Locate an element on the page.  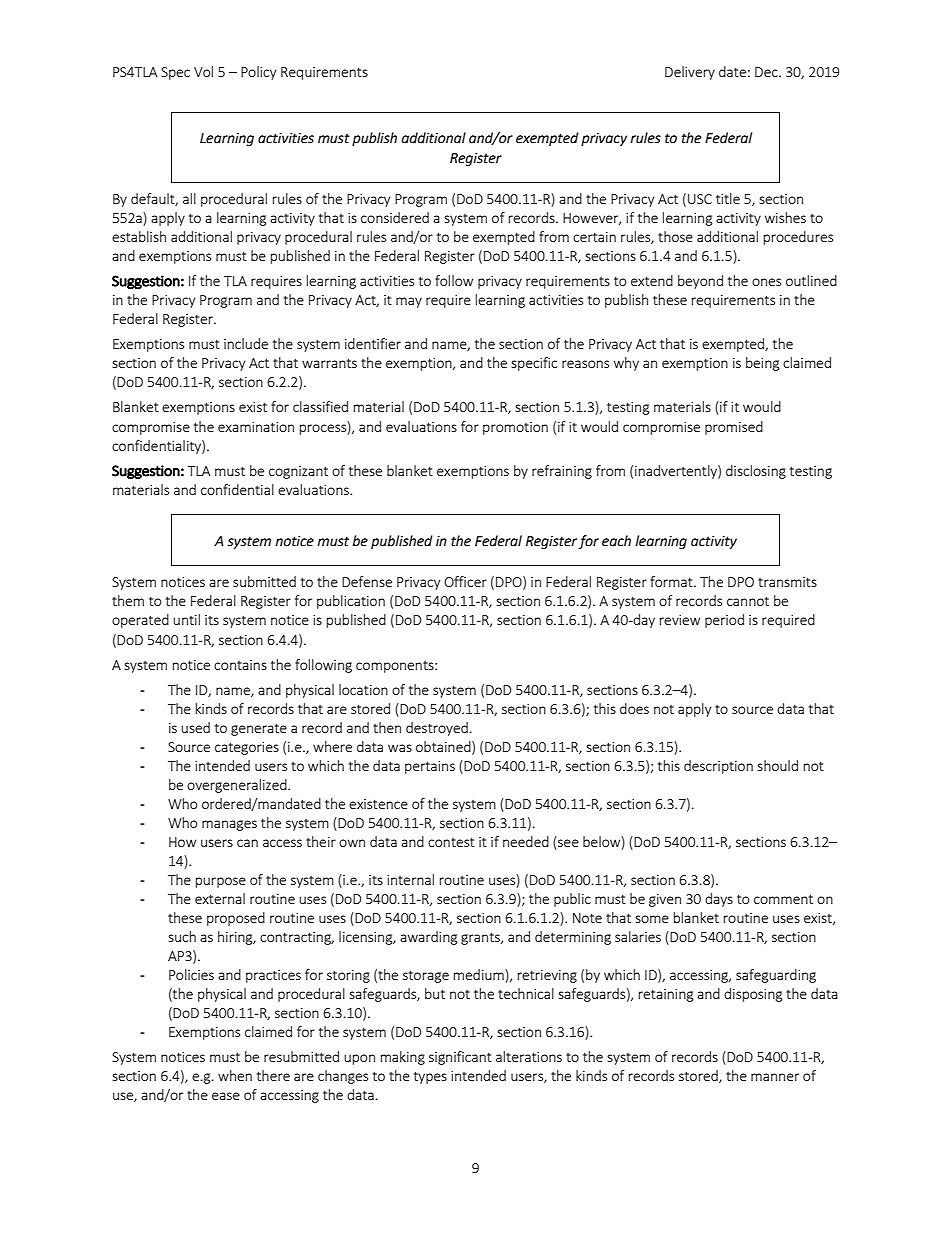
significant is located at coordinates (460, 1058).
